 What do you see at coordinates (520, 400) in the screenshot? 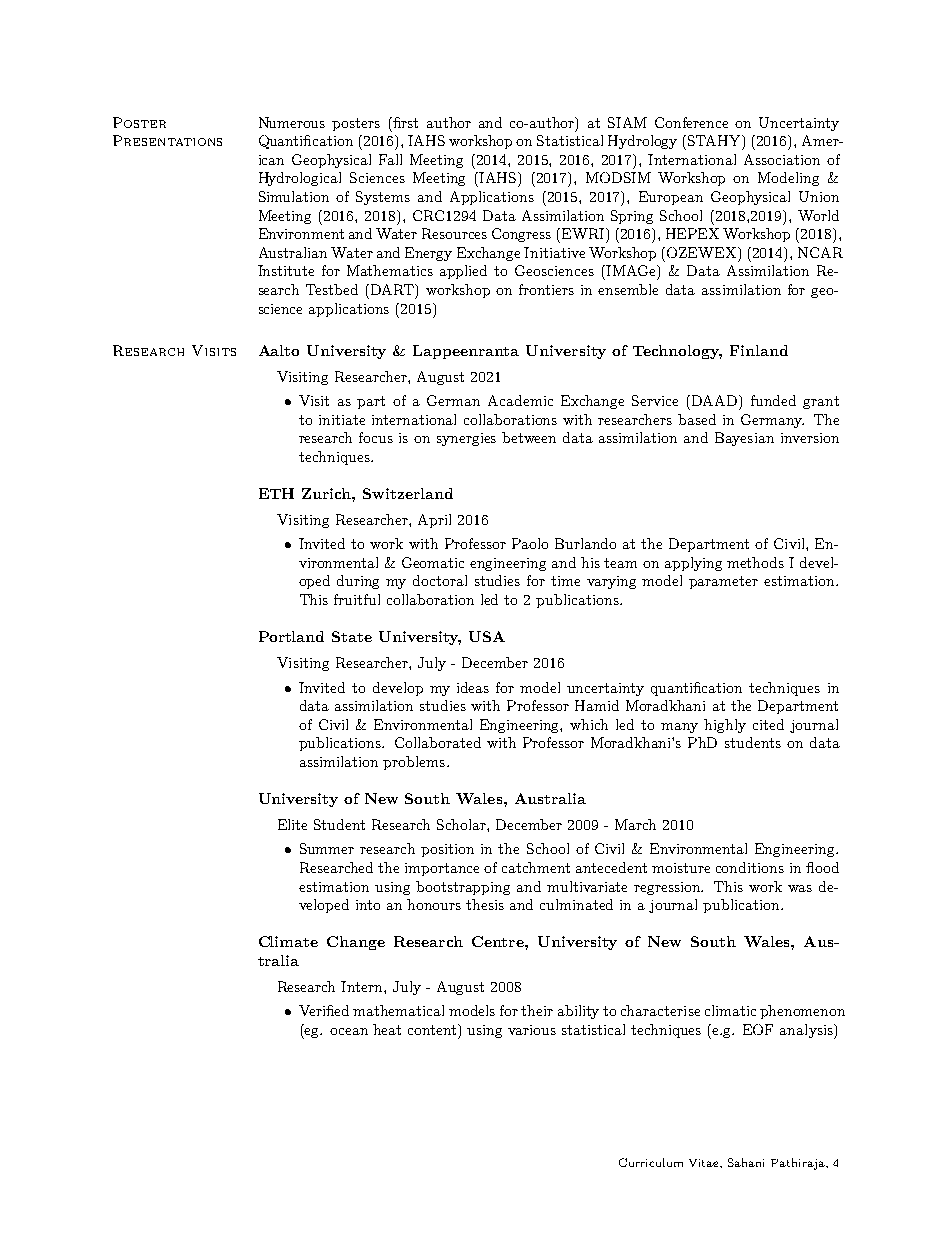
I see `Academic` at bounding box center [520, 400].
